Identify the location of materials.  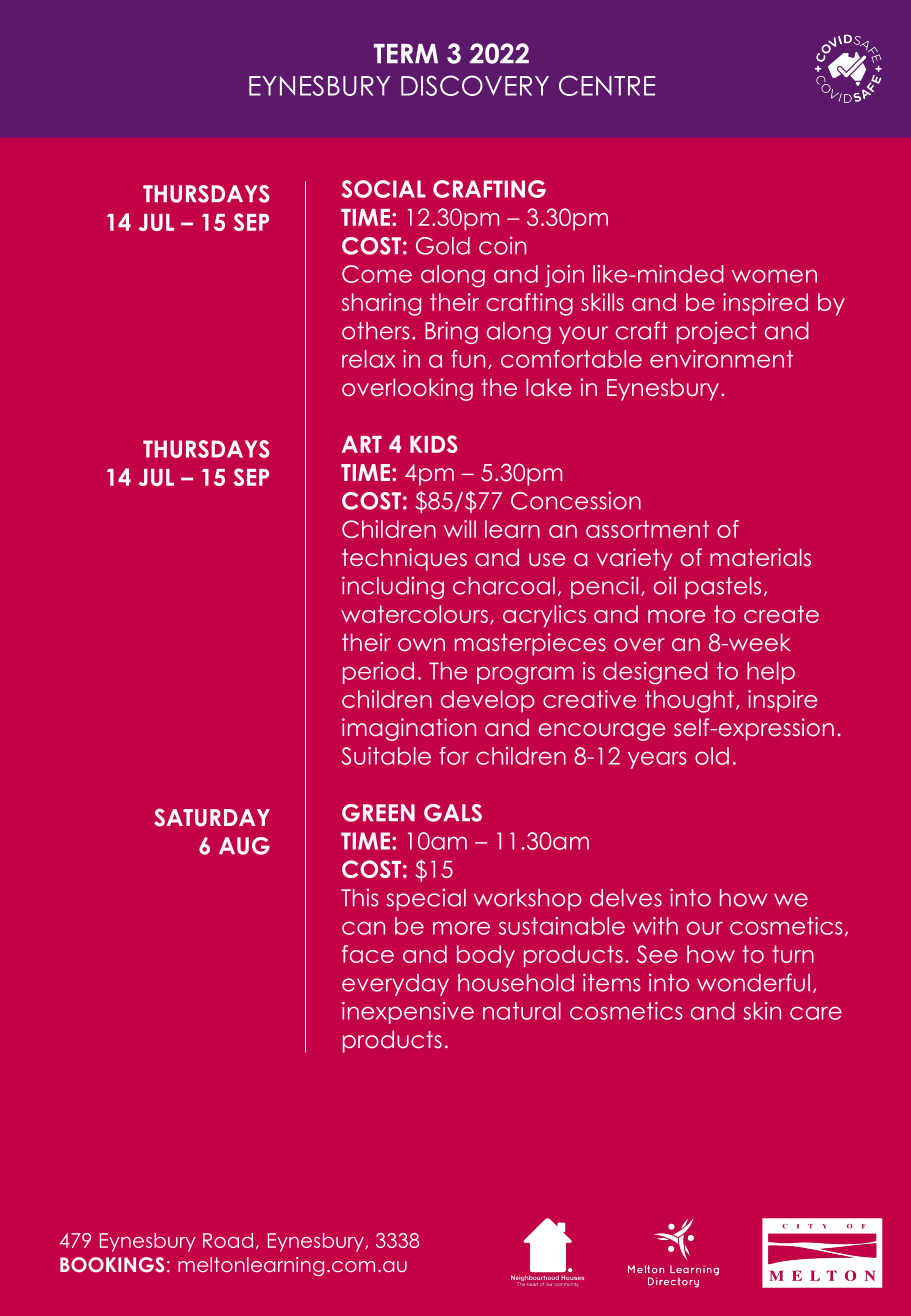
(760, 557).
